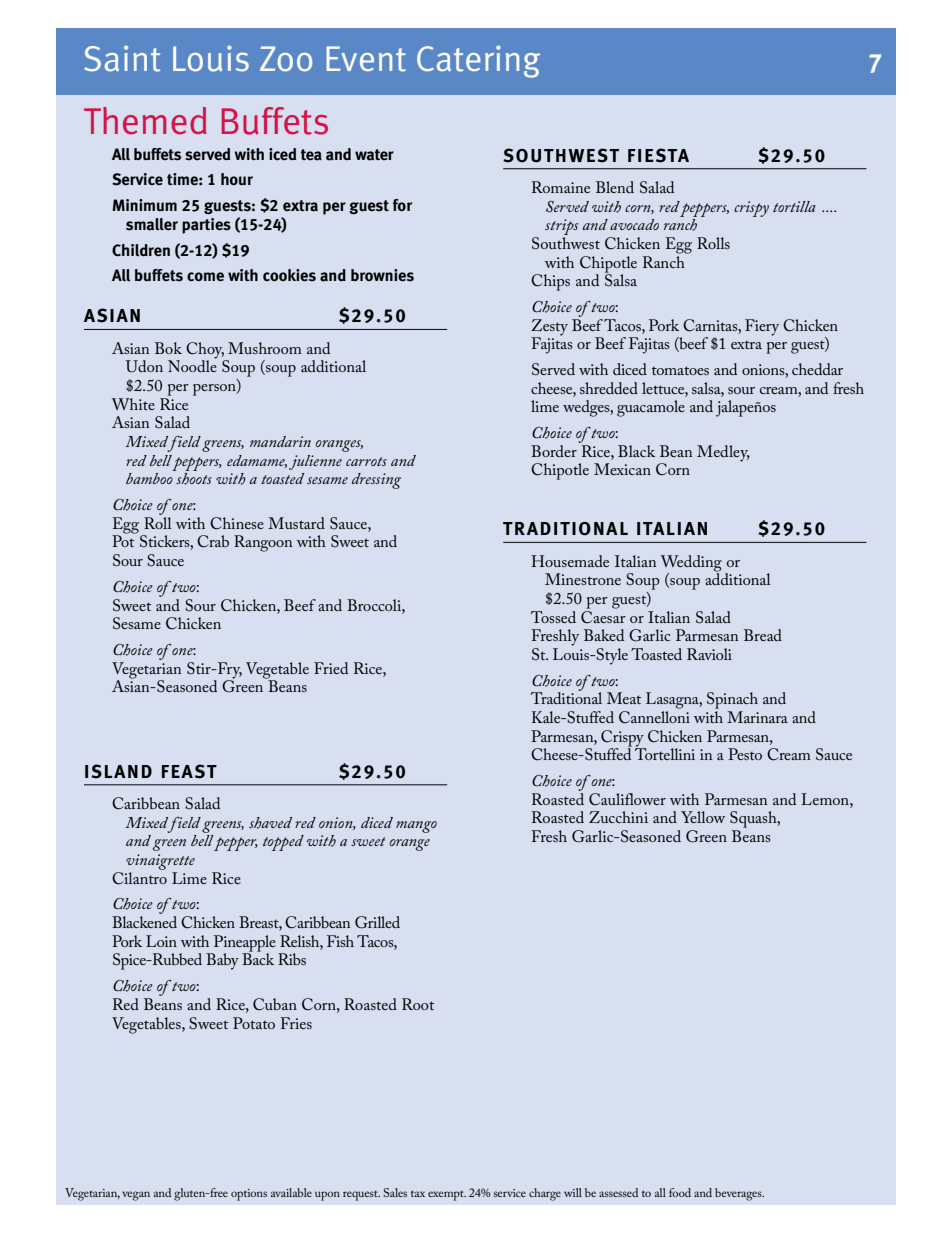 This screenshot has height=1233, width=952. Describe the element at coordinates (205, 277) in the screenshot. I see `come` at that location.
